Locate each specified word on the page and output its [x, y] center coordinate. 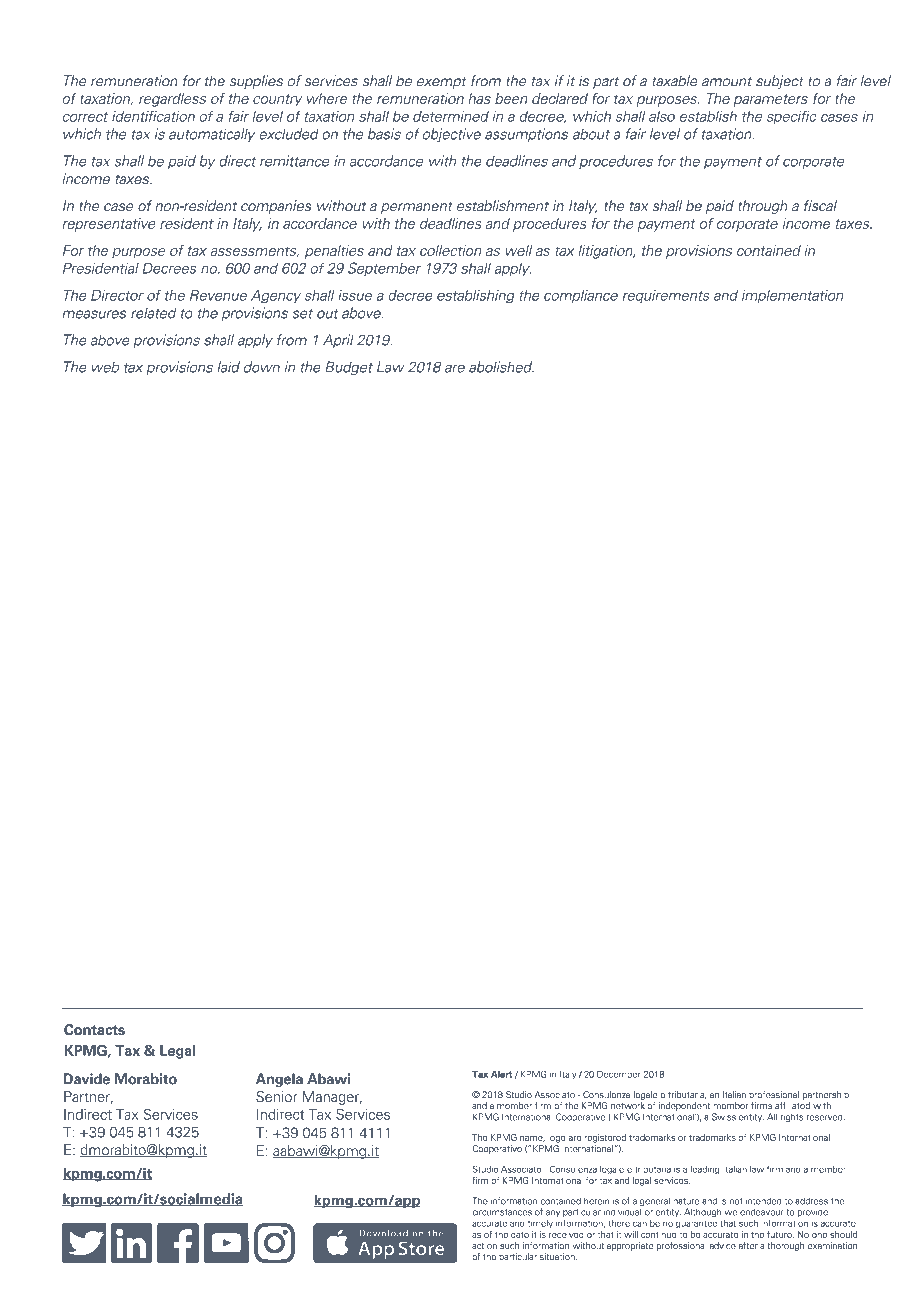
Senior [276, 1096]
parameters [771, 100]
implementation [792, 296]
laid [229, 367]
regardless [172, 100]
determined [451, 116]
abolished [501, 367]
